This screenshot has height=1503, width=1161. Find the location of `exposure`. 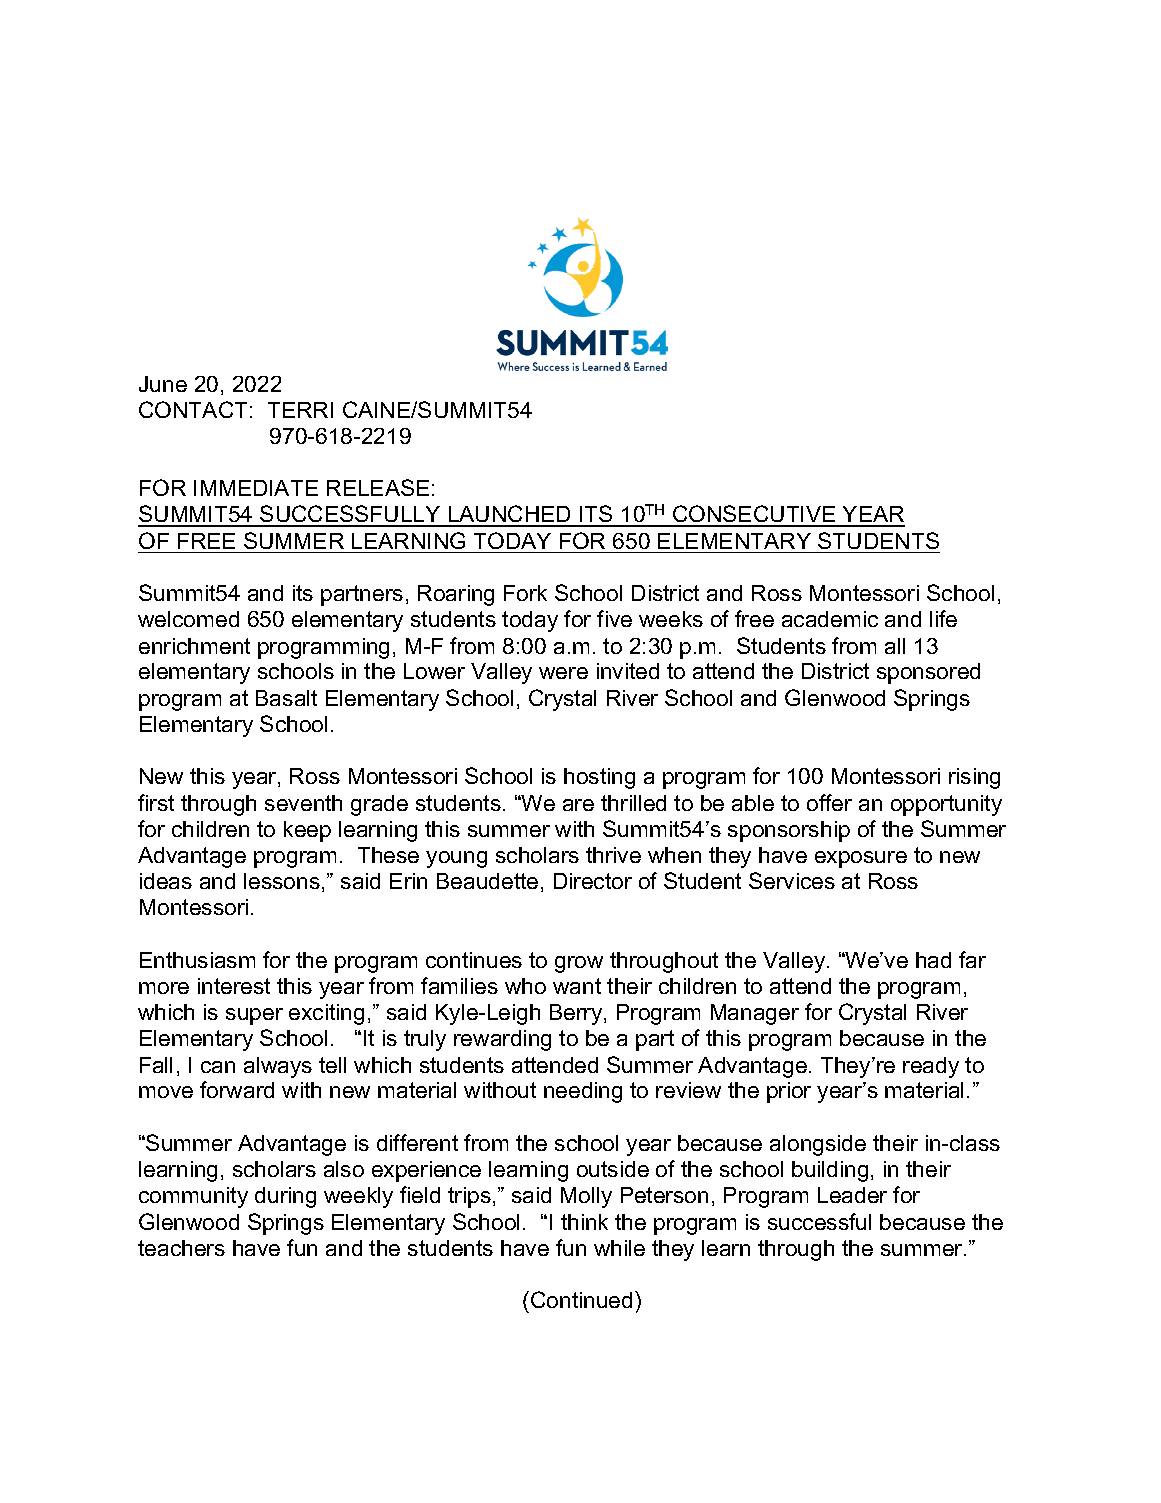

exposure is located at coordinates (861, 859).
